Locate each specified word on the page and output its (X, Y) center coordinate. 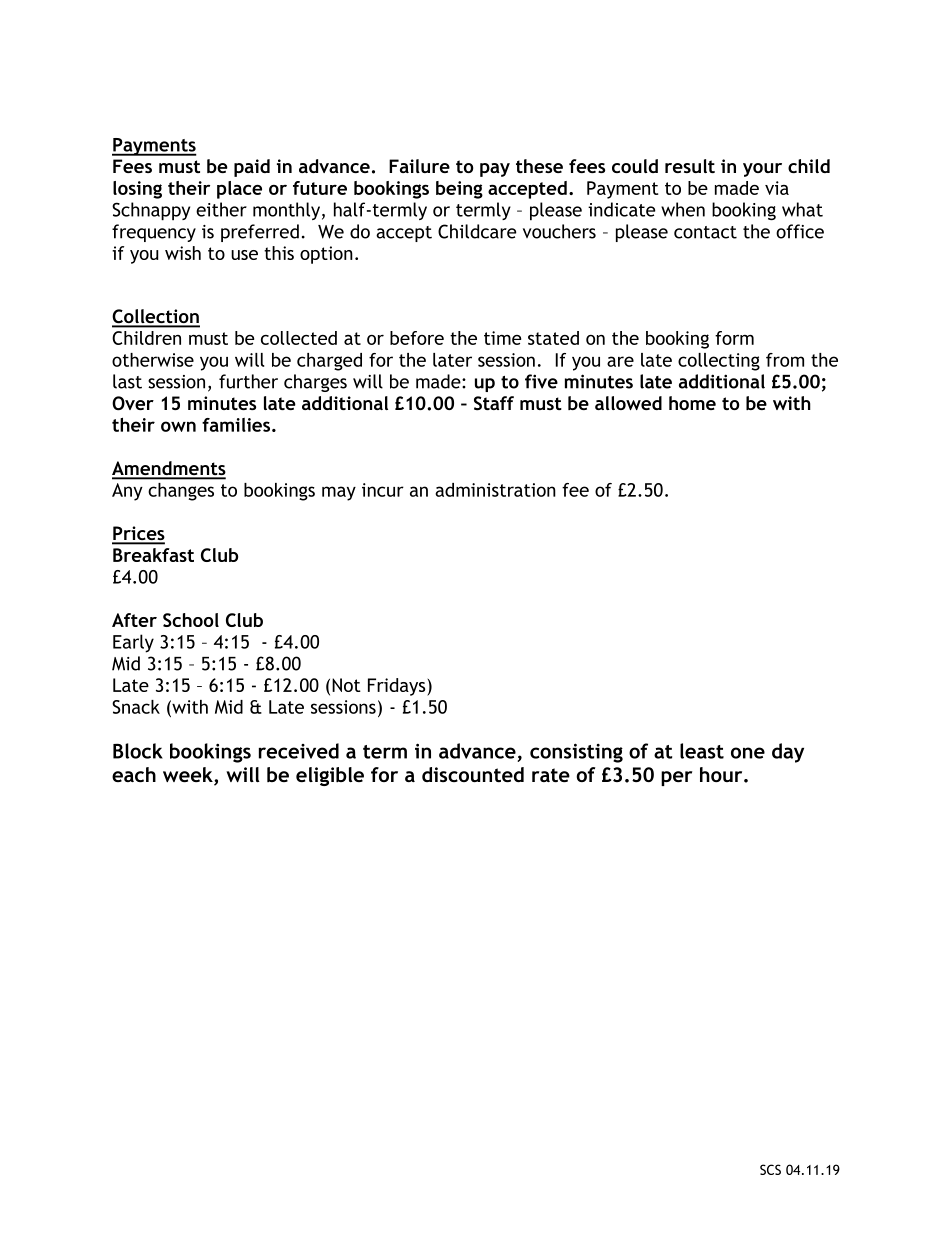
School (191, 620)
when (683, 209)
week (189, 776)
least (702, 751)
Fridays (398, 687)
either (221, 209)
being (459, 190)
